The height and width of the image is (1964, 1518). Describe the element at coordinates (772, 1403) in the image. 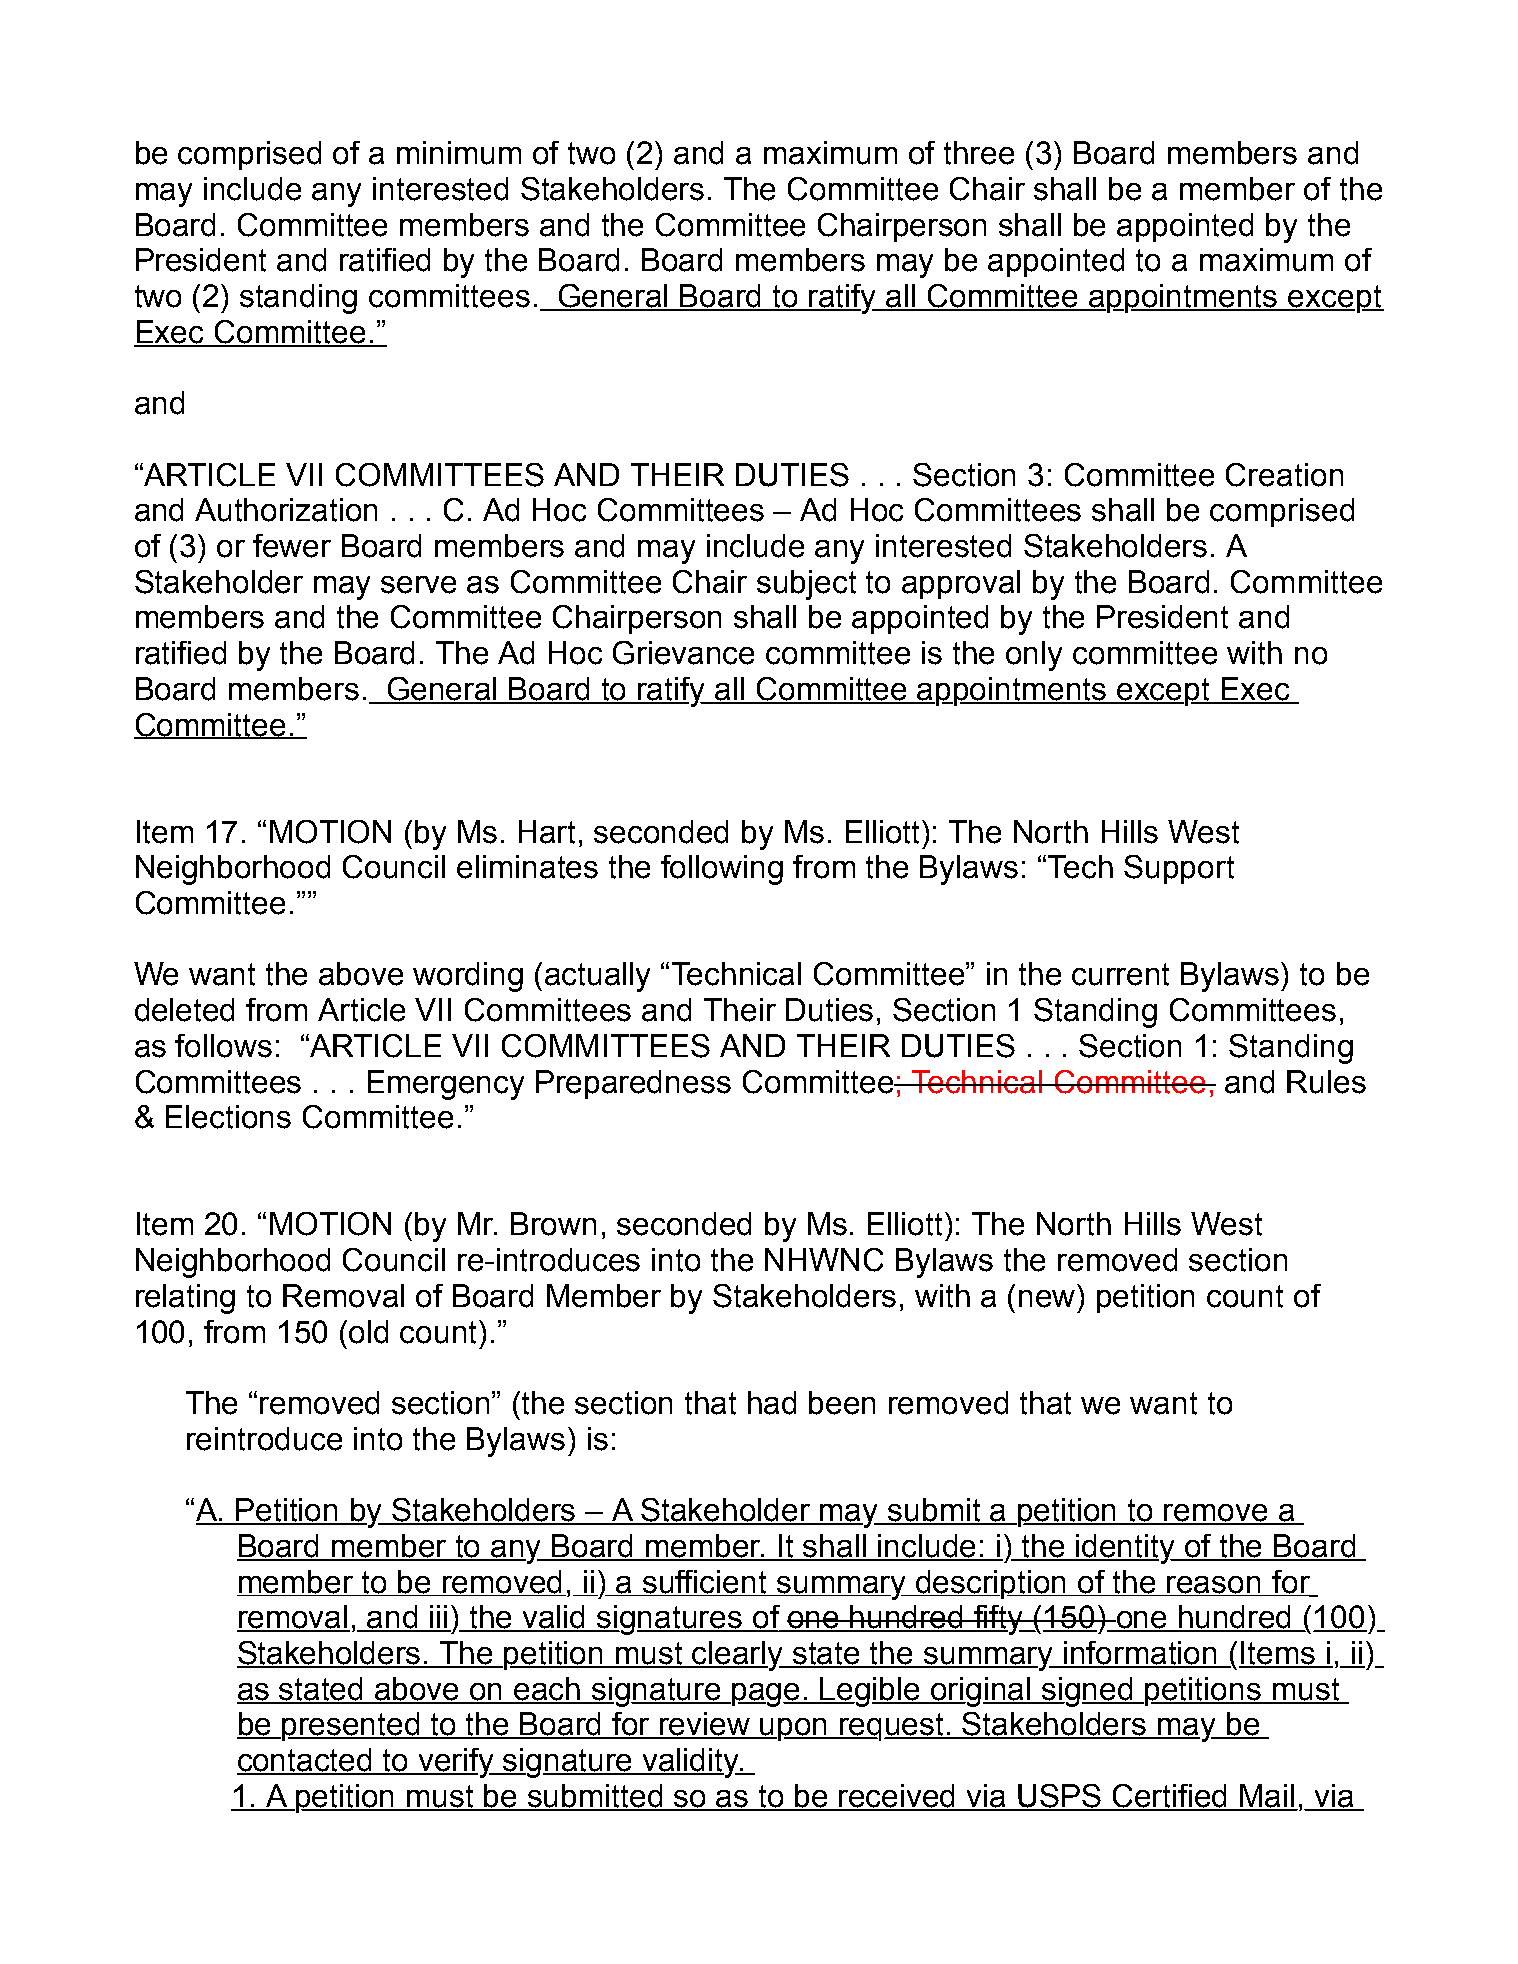

I see `had` at that location.
